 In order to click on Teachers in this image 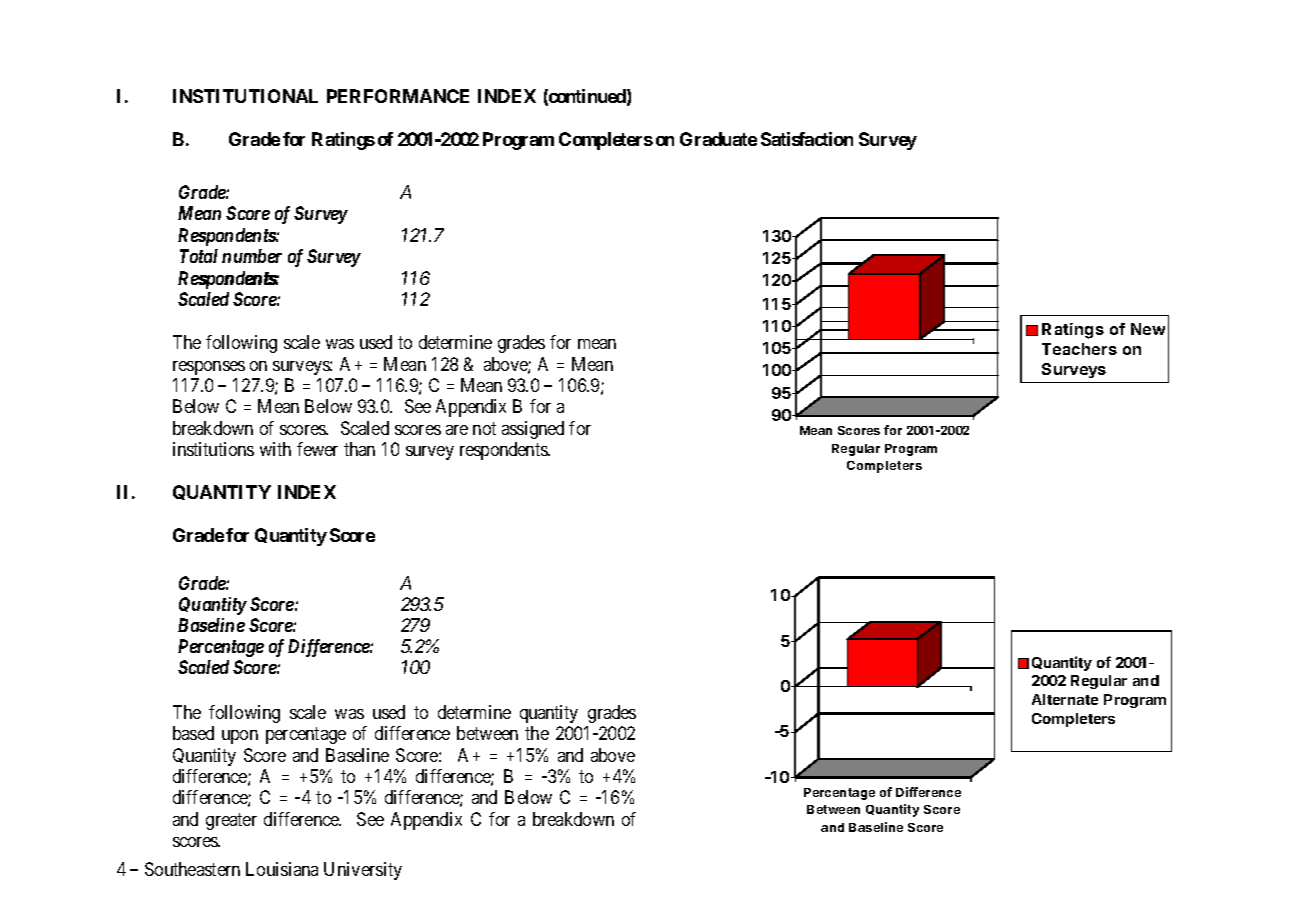, I will do `click(1079, 349)`.
